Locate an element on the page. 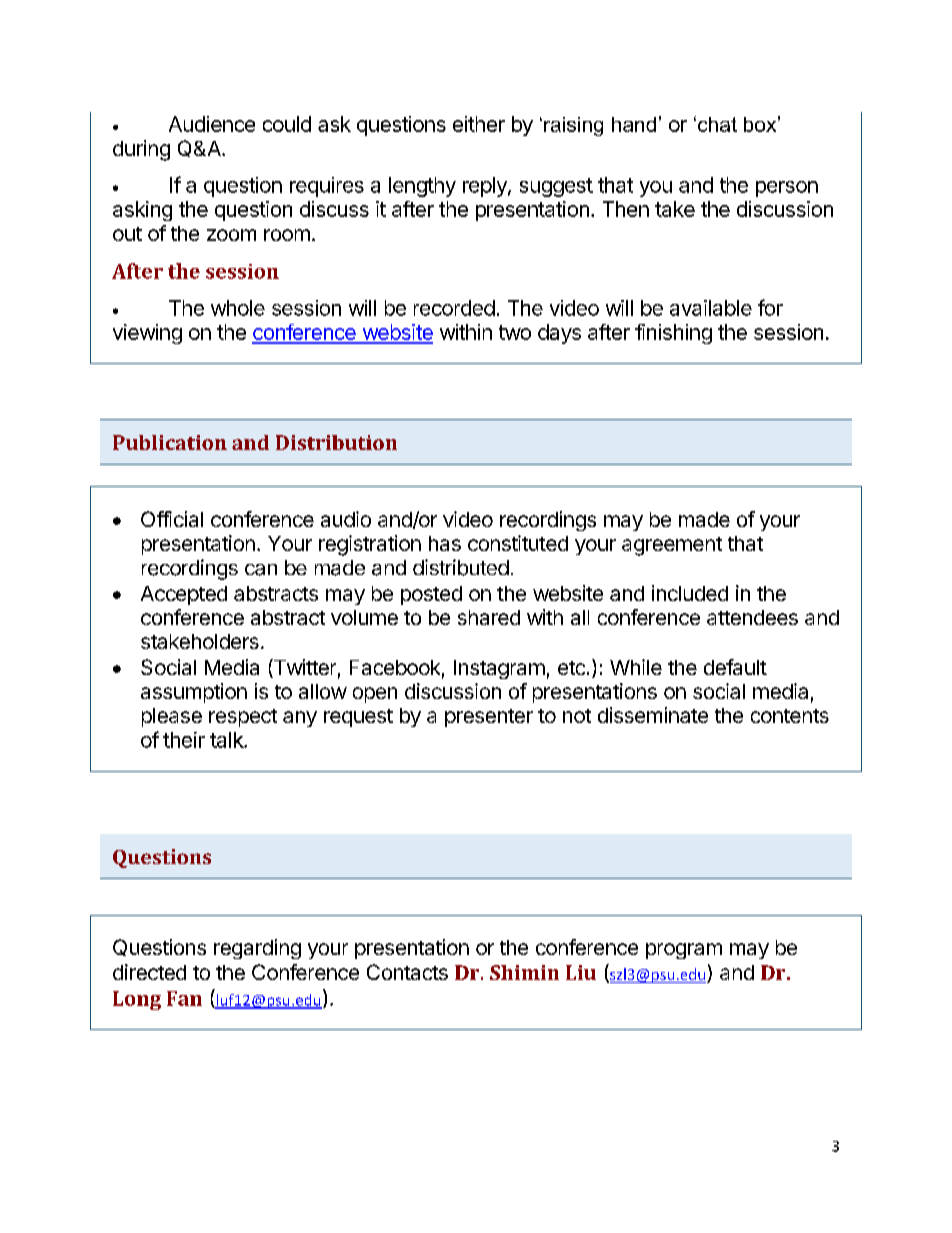  Contacts is located at coordinates (407, 972).
